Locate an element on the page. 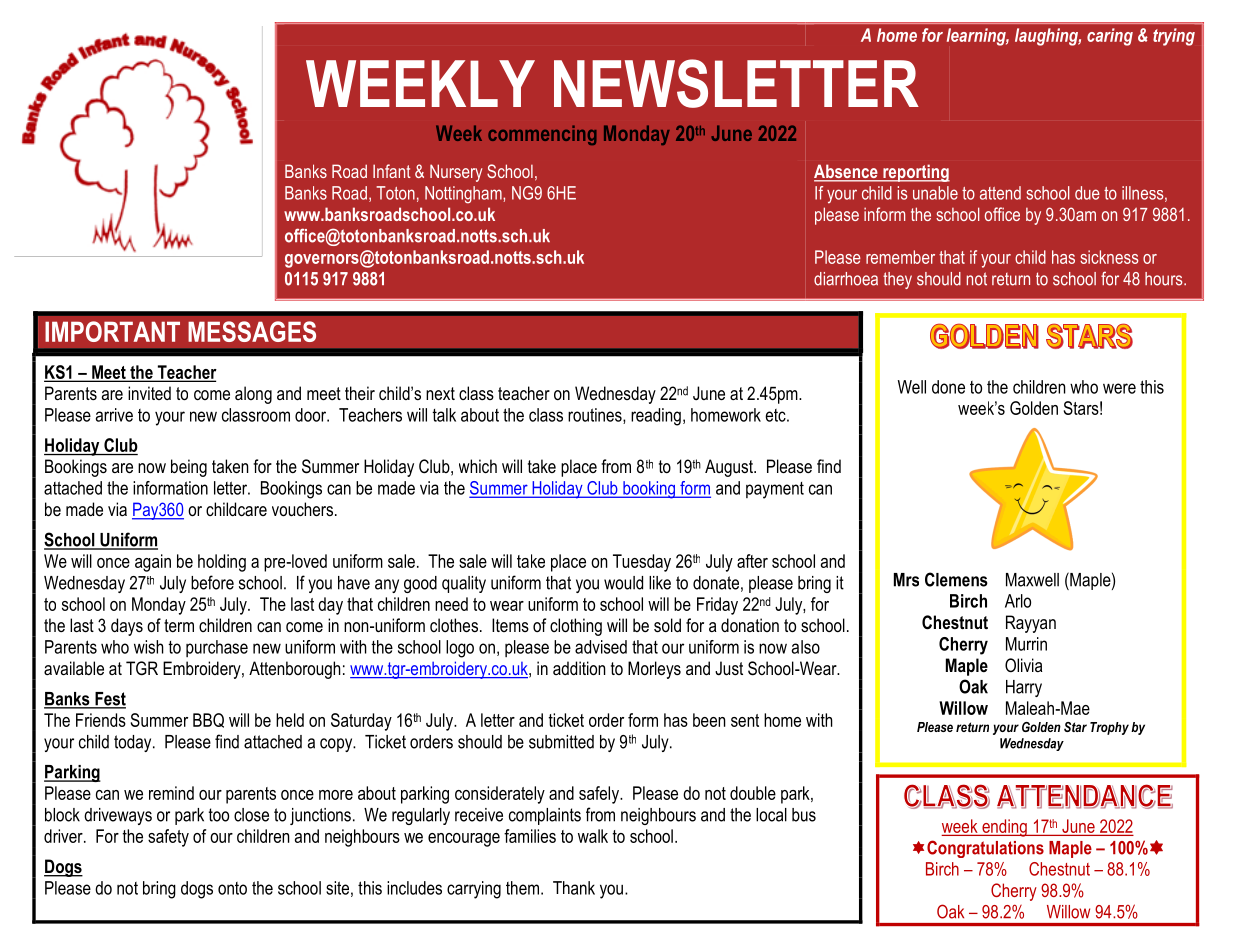 Image resolution: width=1233 pixels, height=952 pixels. ending is located at coordinates (1004, 828).
